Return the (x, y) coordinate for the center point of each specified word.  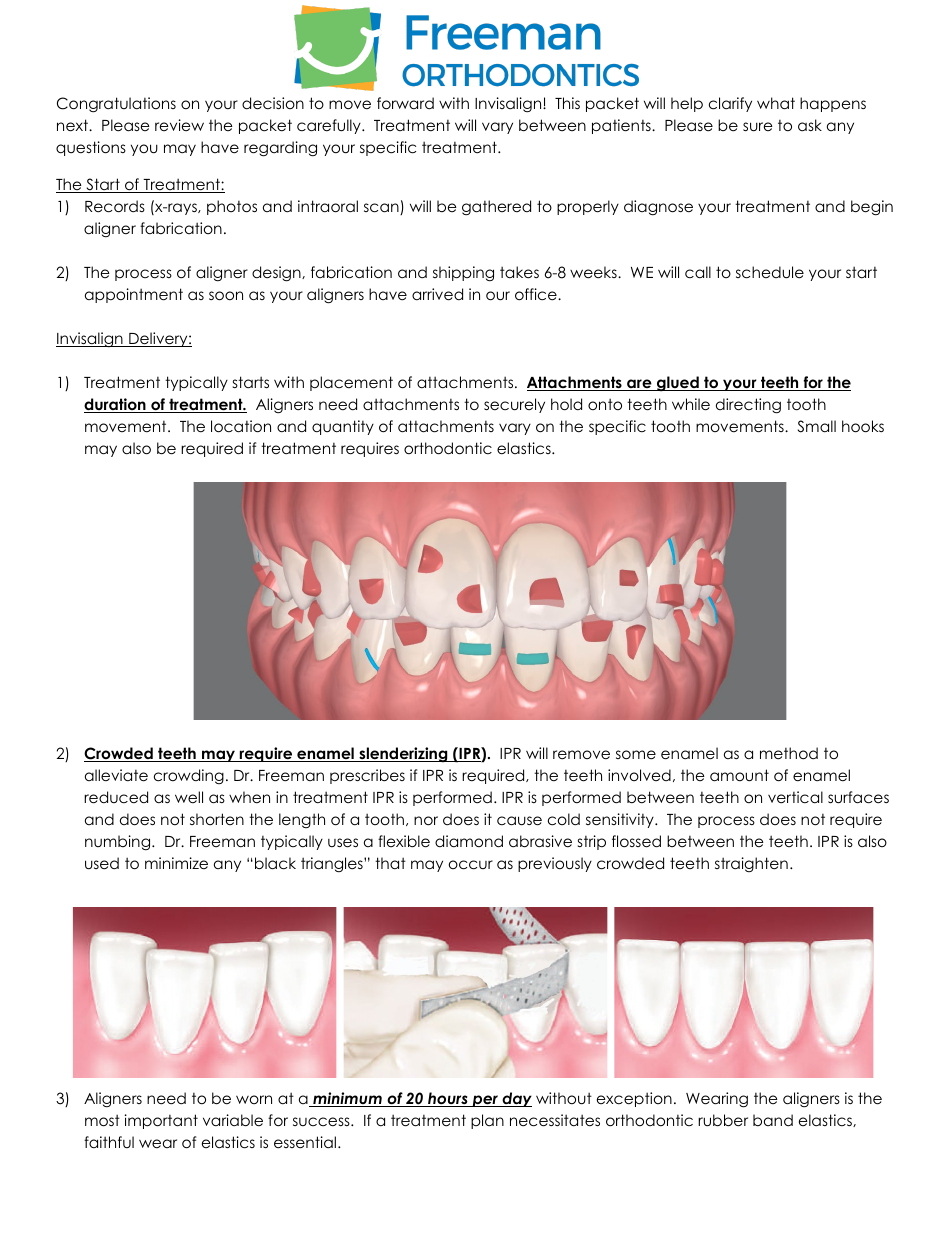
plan (487, 1121)
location (241, 426)
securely (514, 405)
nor (426, 821)
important (161, 1121)
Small (817, 426)
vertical (795, 797)
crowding (189, 776)
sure (758, 126)
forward (405, 103)
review (179, 125)
